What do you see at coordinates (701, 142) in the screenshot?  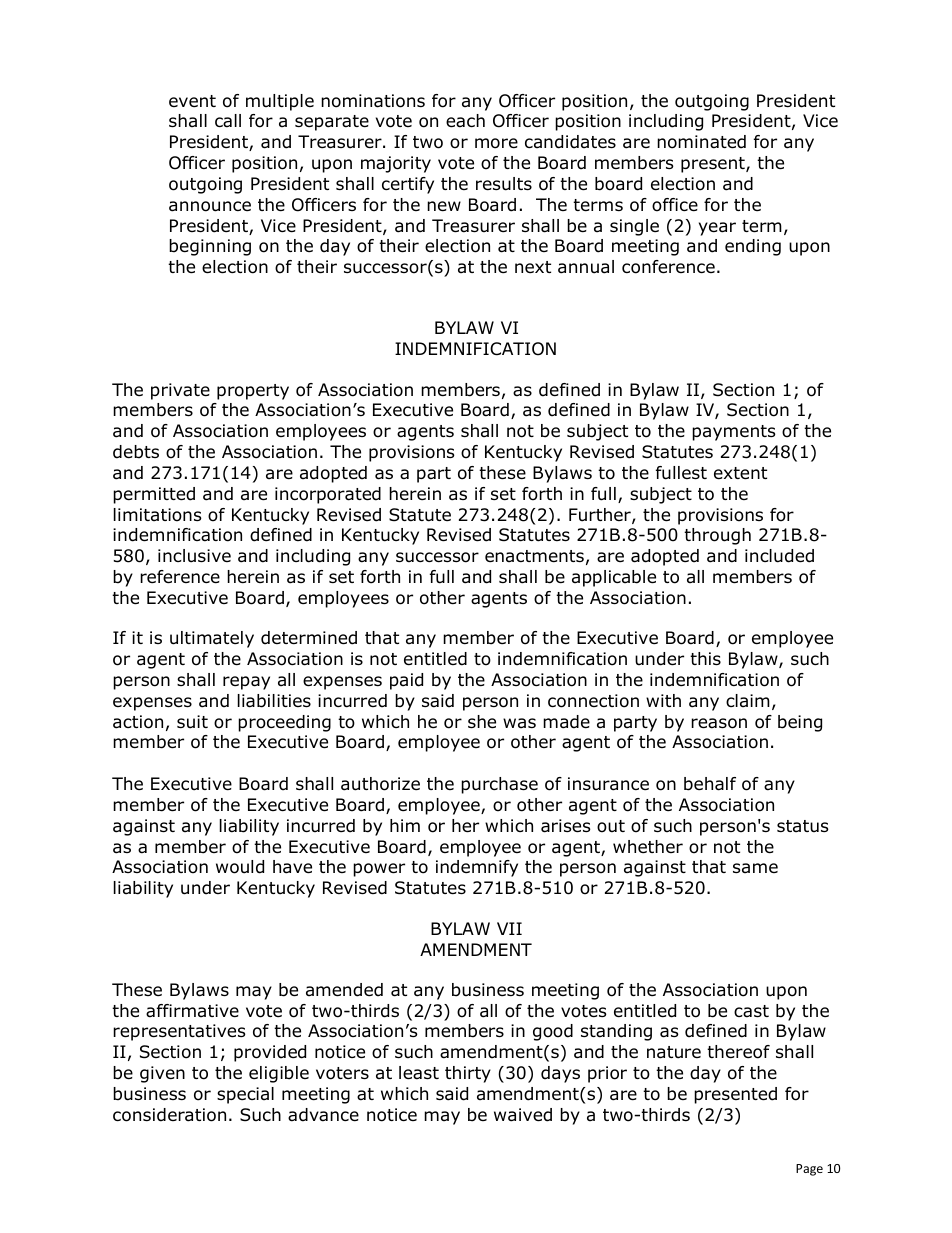 I see `nominated` at bounding box center [701, 142].
